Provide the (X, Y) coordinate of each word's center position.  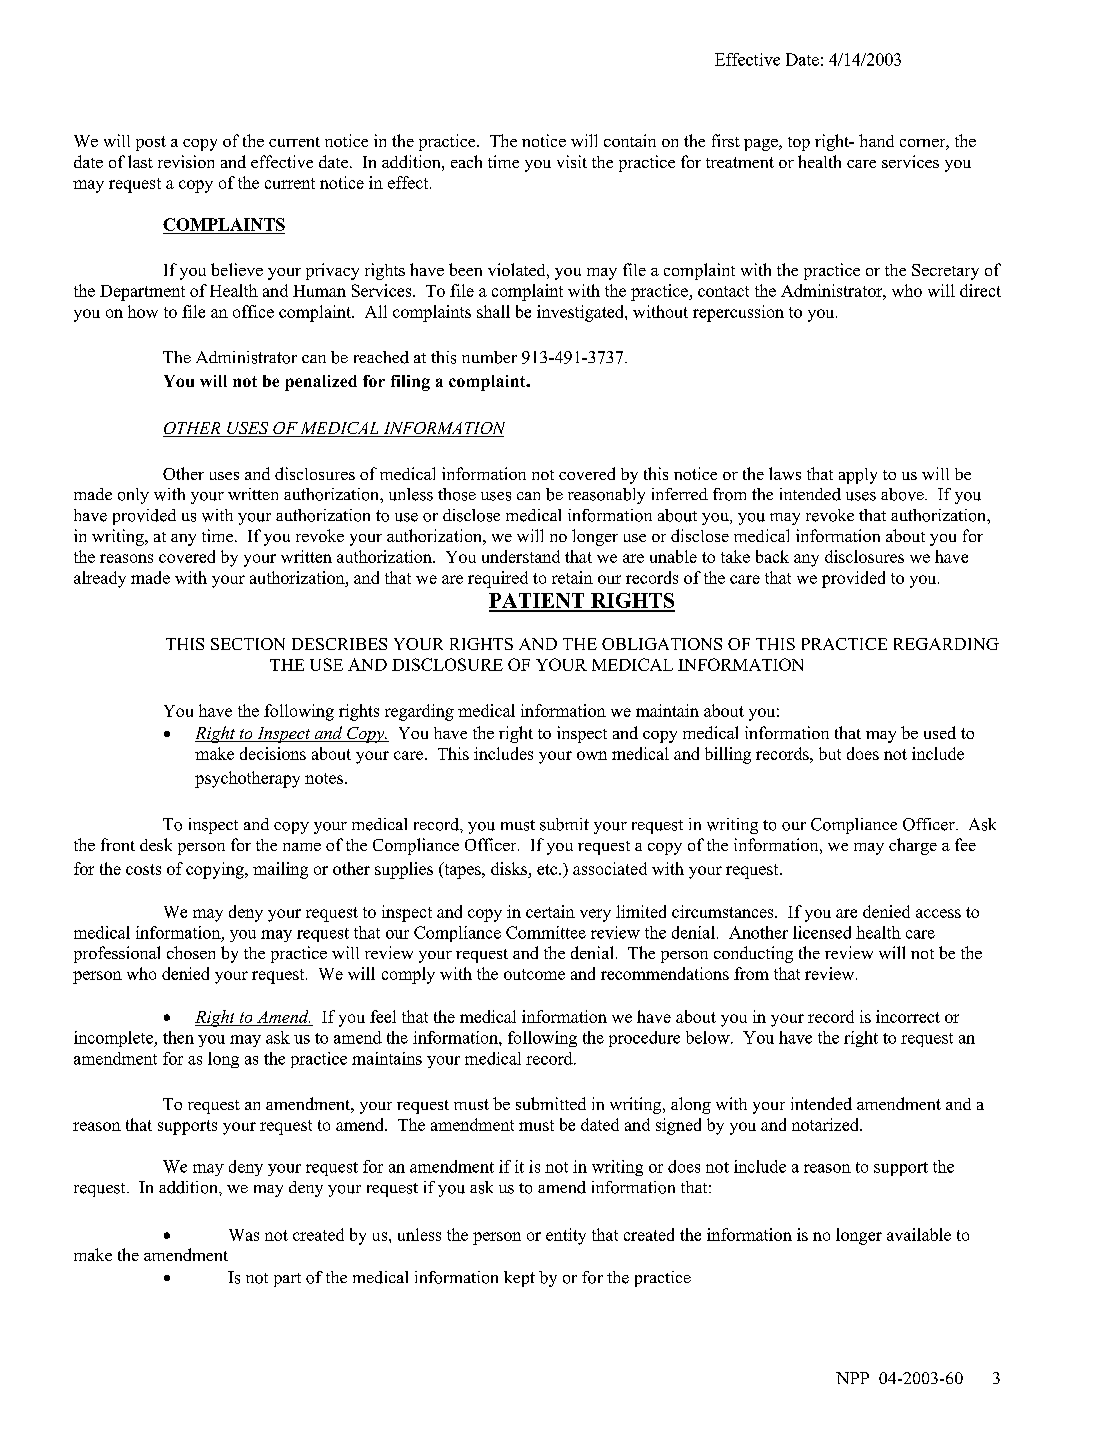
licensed (822, 932)
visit (572, 161)
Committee (546, 932)
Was (244, 1235)
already (100, 579)
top (799, 144)
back (772, 556)
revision (186, 161)
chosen (191, 952)
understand (521, 556)
